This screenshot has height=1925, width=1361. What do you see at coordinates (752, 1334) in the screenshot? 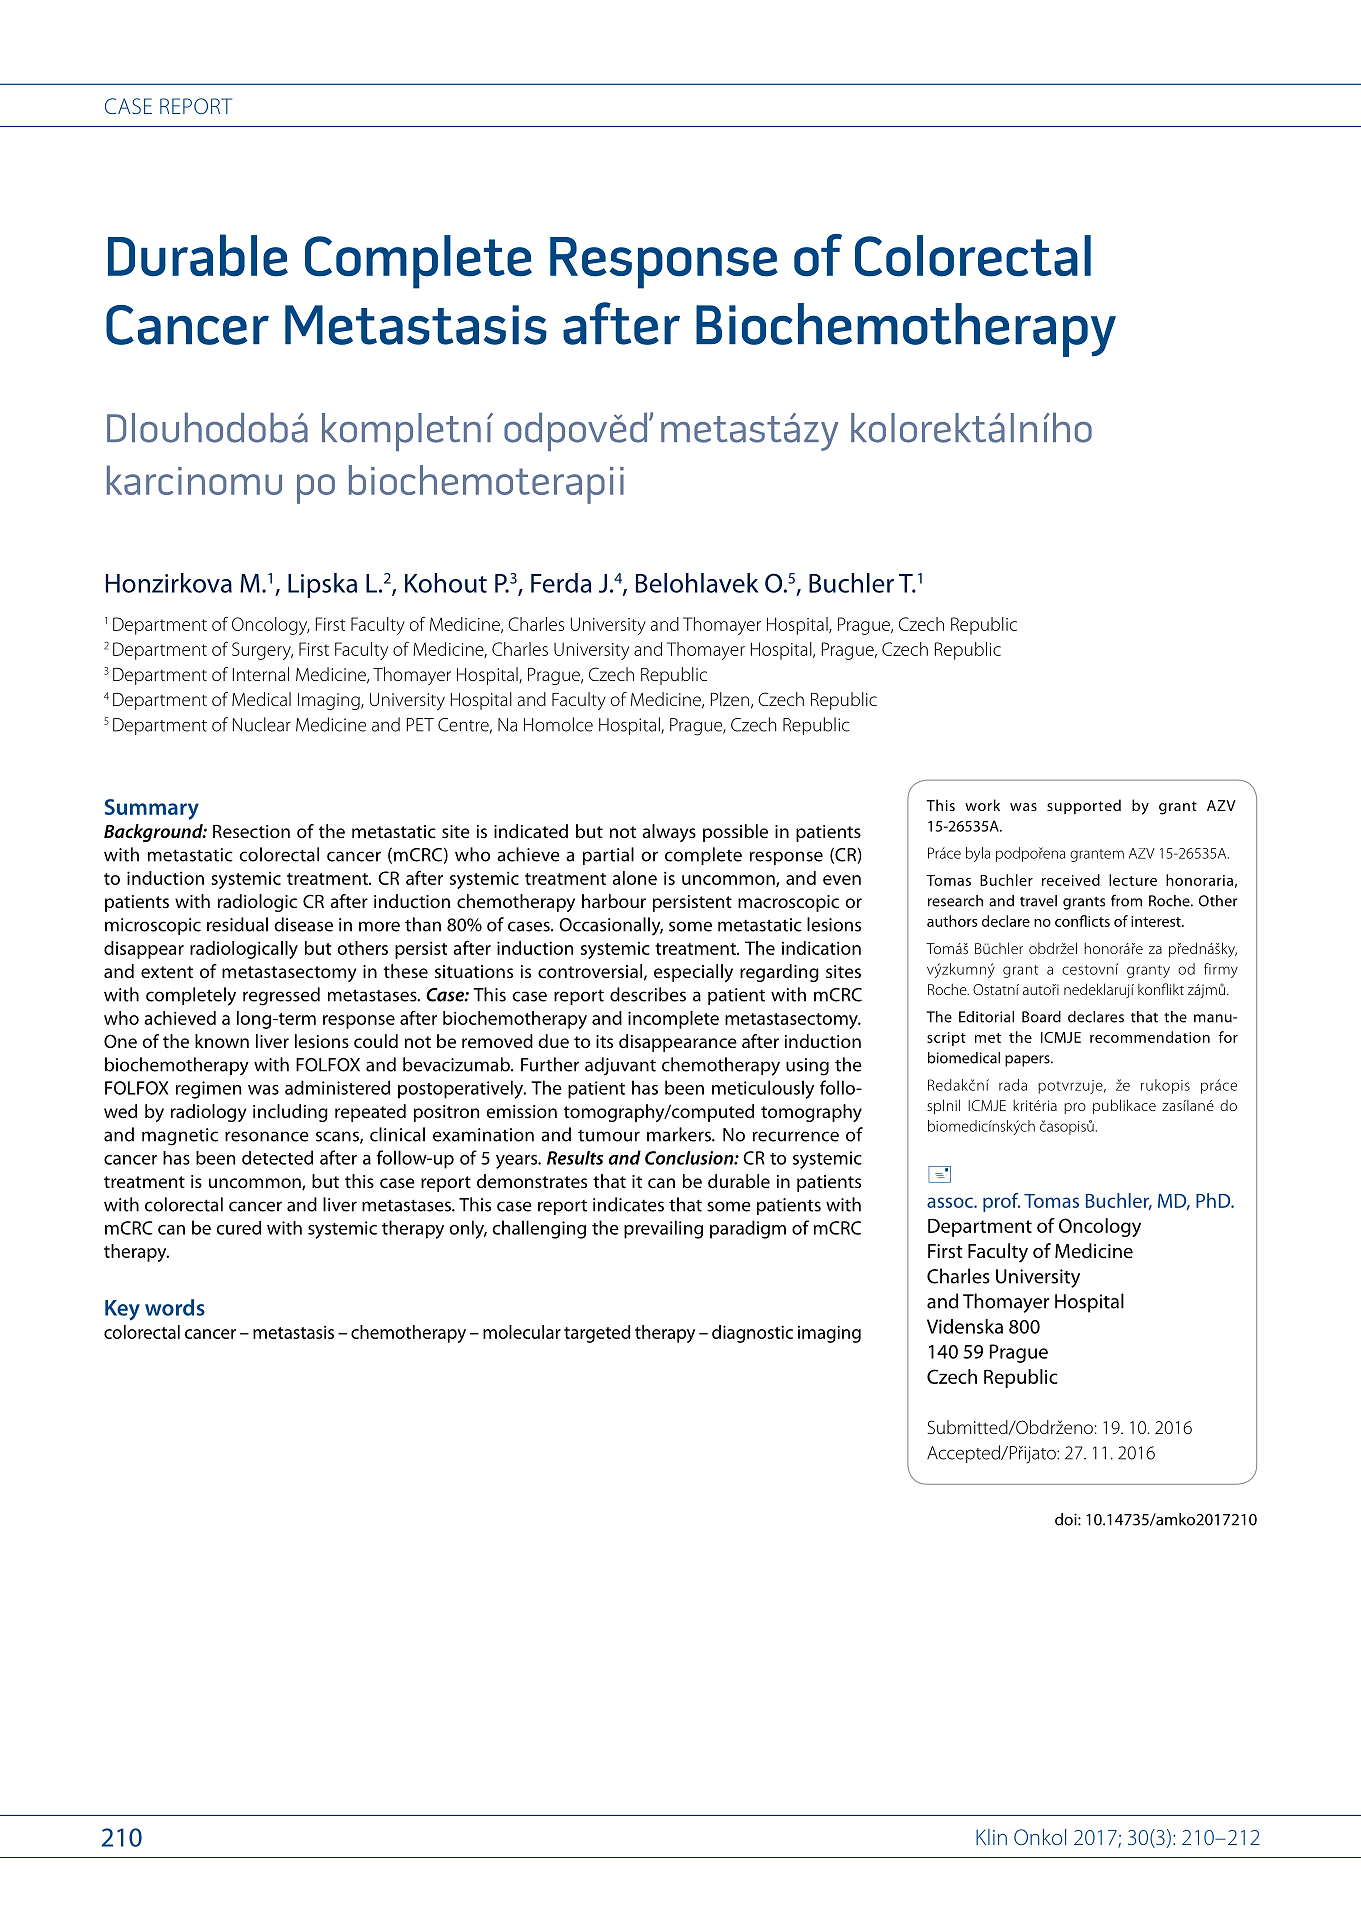
I see `diagnostic` at bounding box center [752, 1334].
